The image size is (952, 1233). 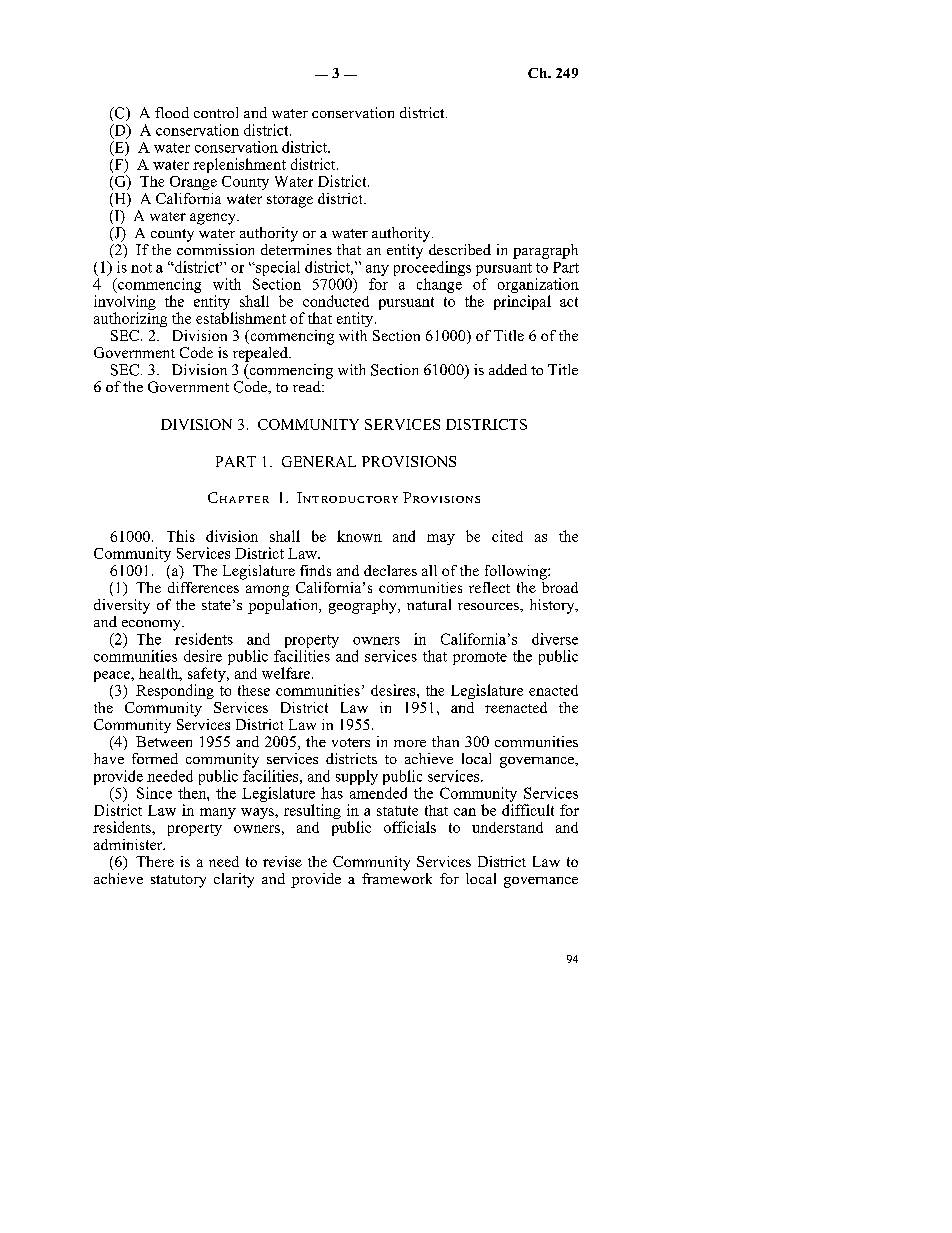 What do you see at coordinates (181, 536) in the image?
I see `This` at bounding box center [181, 536].
